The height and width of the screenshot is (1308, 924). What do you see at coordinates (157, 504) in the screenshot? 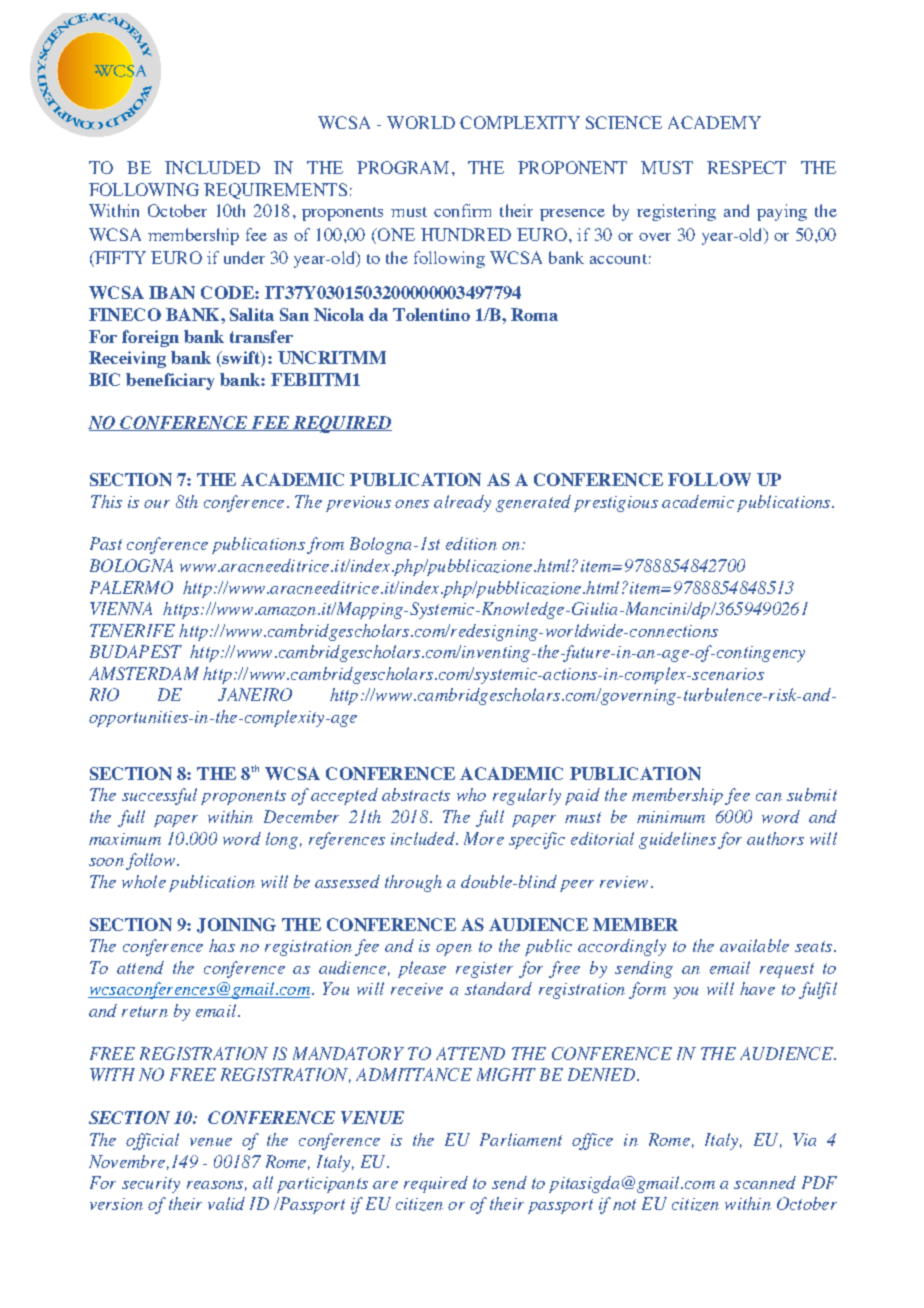
I see `our` at bounding box center [157, 504].
